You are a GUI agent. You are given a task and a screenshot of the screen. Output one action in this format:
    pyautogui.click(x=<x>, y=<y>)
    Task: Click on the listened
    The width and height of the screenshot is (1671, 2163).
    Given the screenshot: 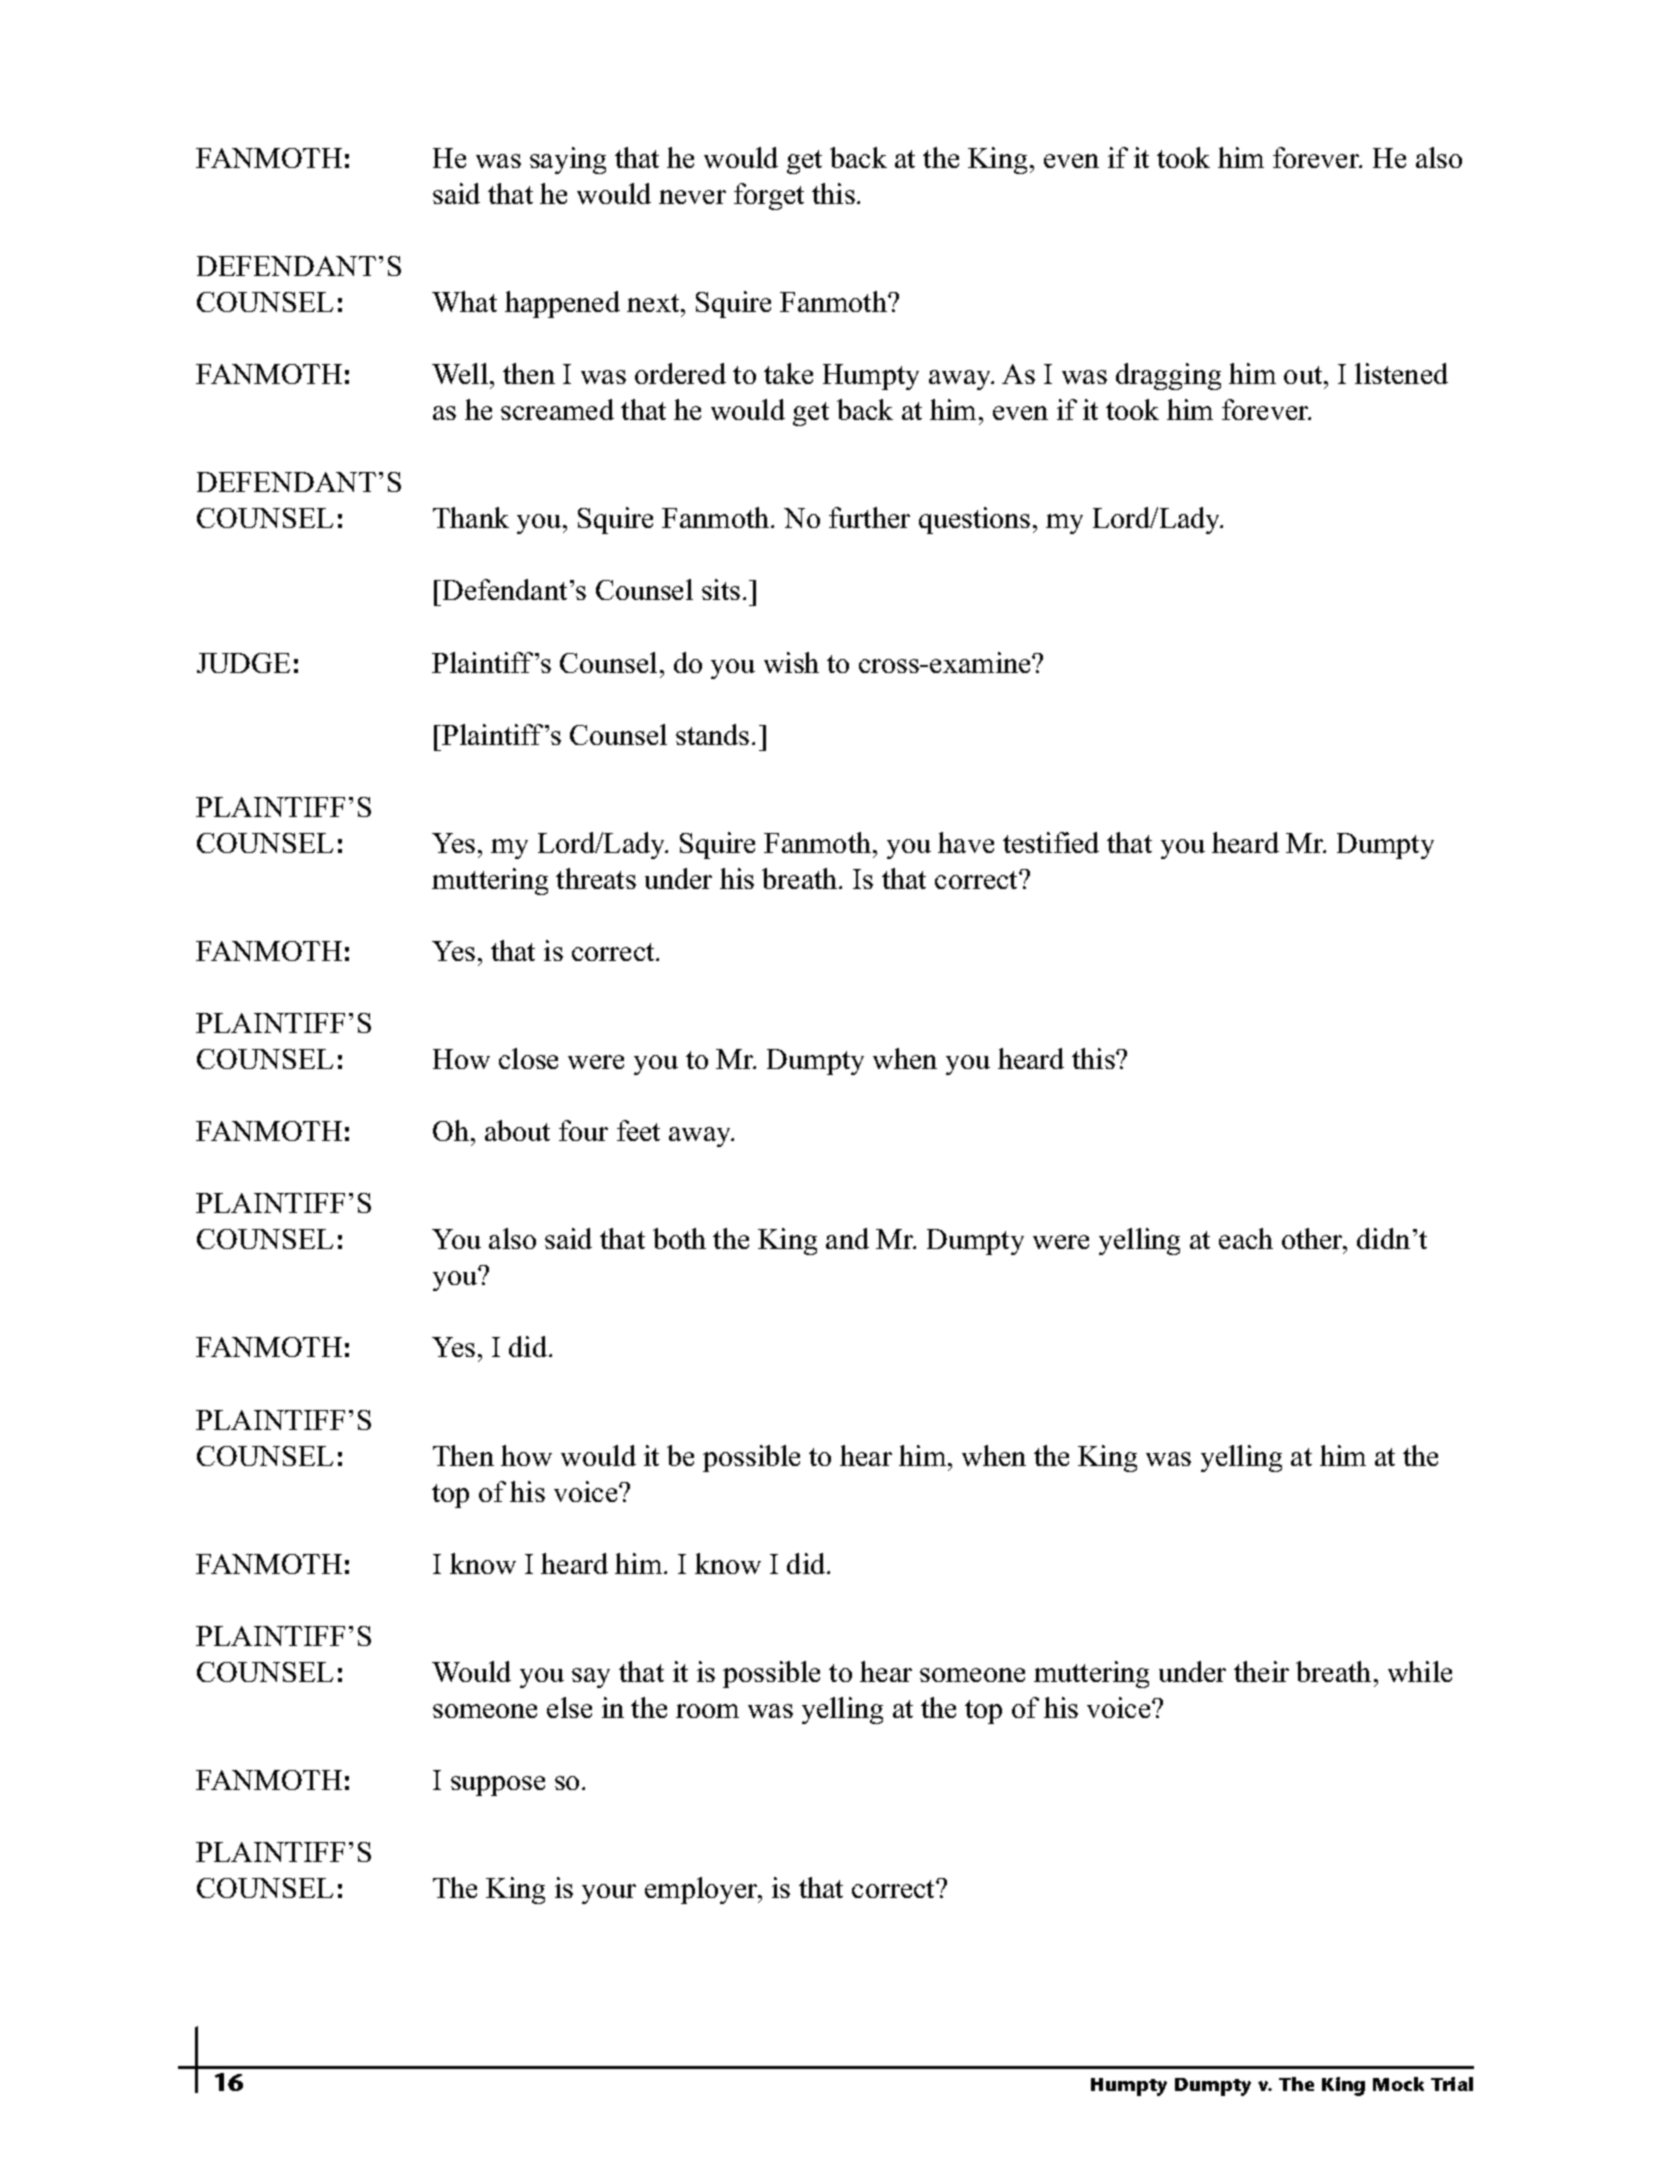 What is the action you would take?
    pyautogui.click(x=1401, y=373)
